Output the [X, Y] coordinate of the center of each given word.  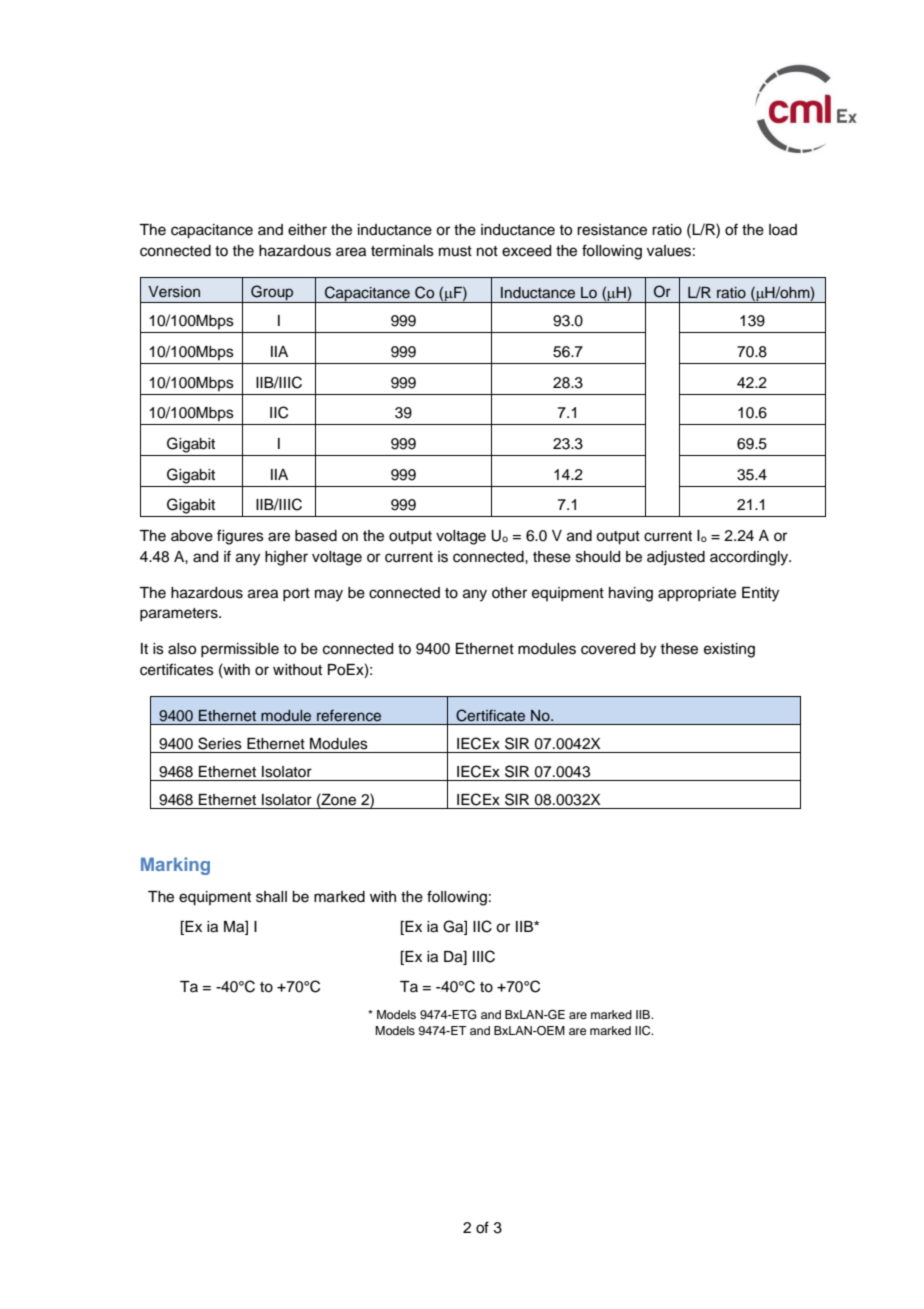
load [783, 230]
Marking [175, 866]
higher [286, 558]
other [509, 593]
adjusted [676, 558]
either [307, 230]
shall [271, 897]
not [487, 251]
